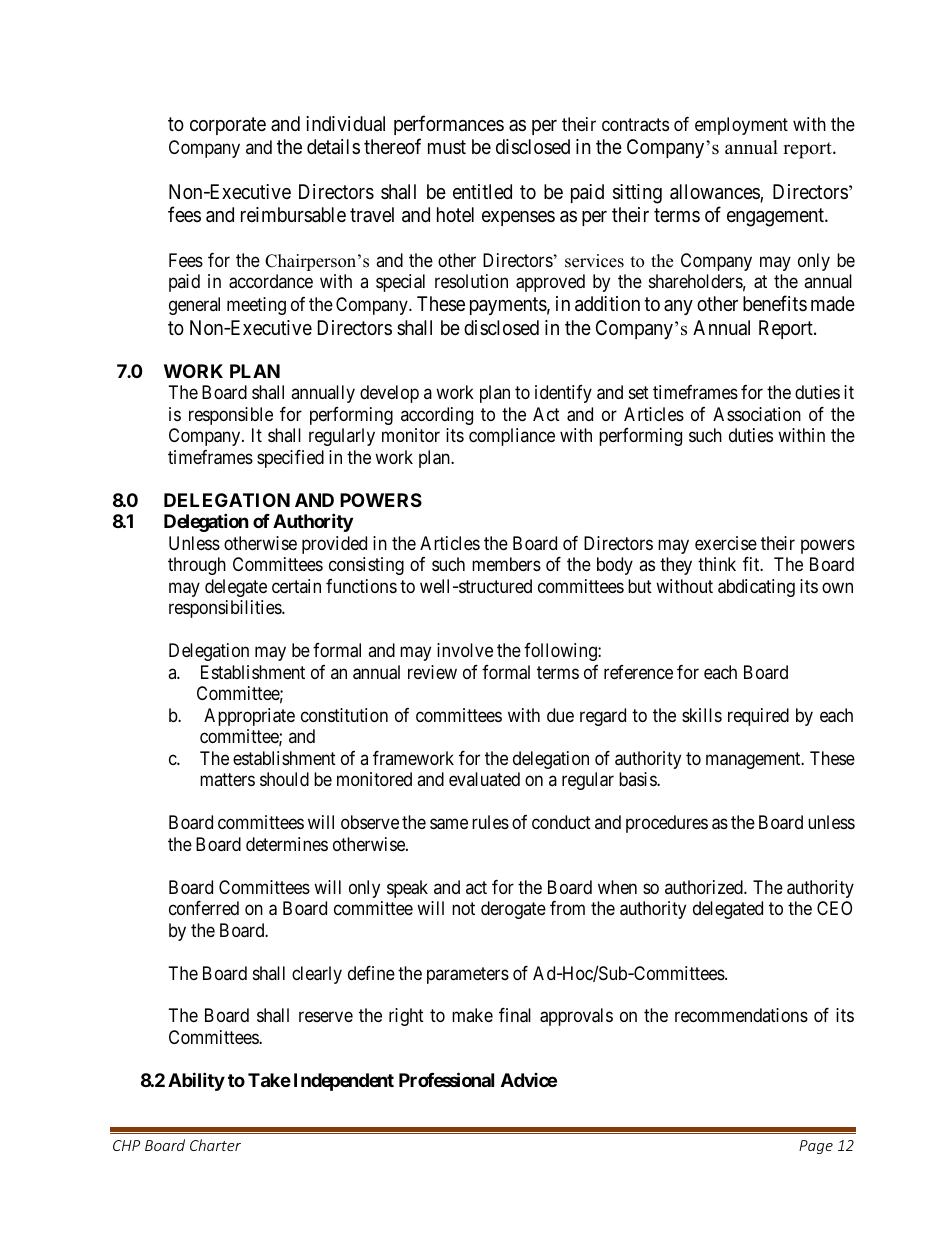 The height and width of the screenshot is (1233, 952). I want to click on Professional, so click(446, 1079).
